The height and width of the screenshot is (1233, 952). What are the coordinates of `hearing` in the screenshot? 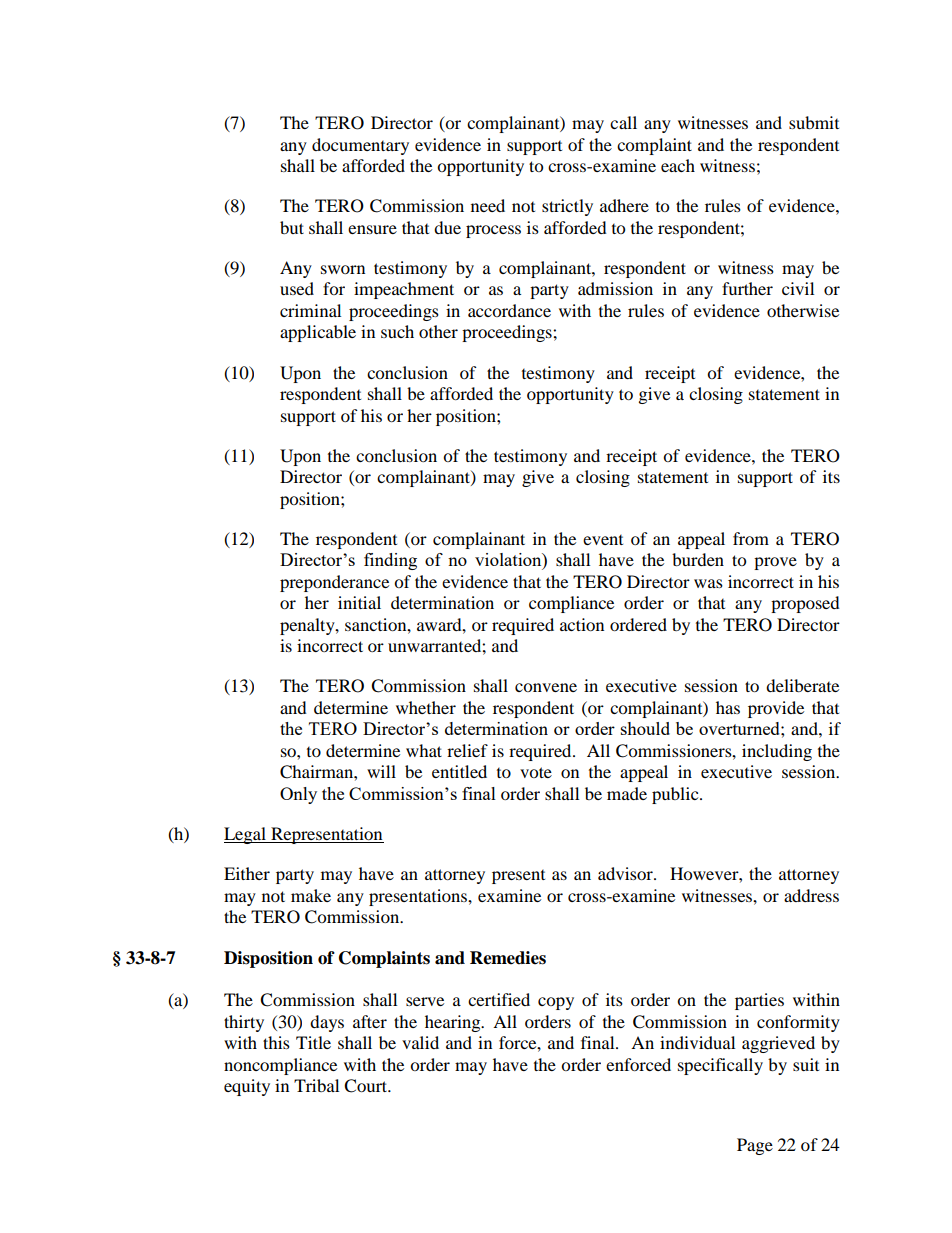 It's located at (454, 1023).
